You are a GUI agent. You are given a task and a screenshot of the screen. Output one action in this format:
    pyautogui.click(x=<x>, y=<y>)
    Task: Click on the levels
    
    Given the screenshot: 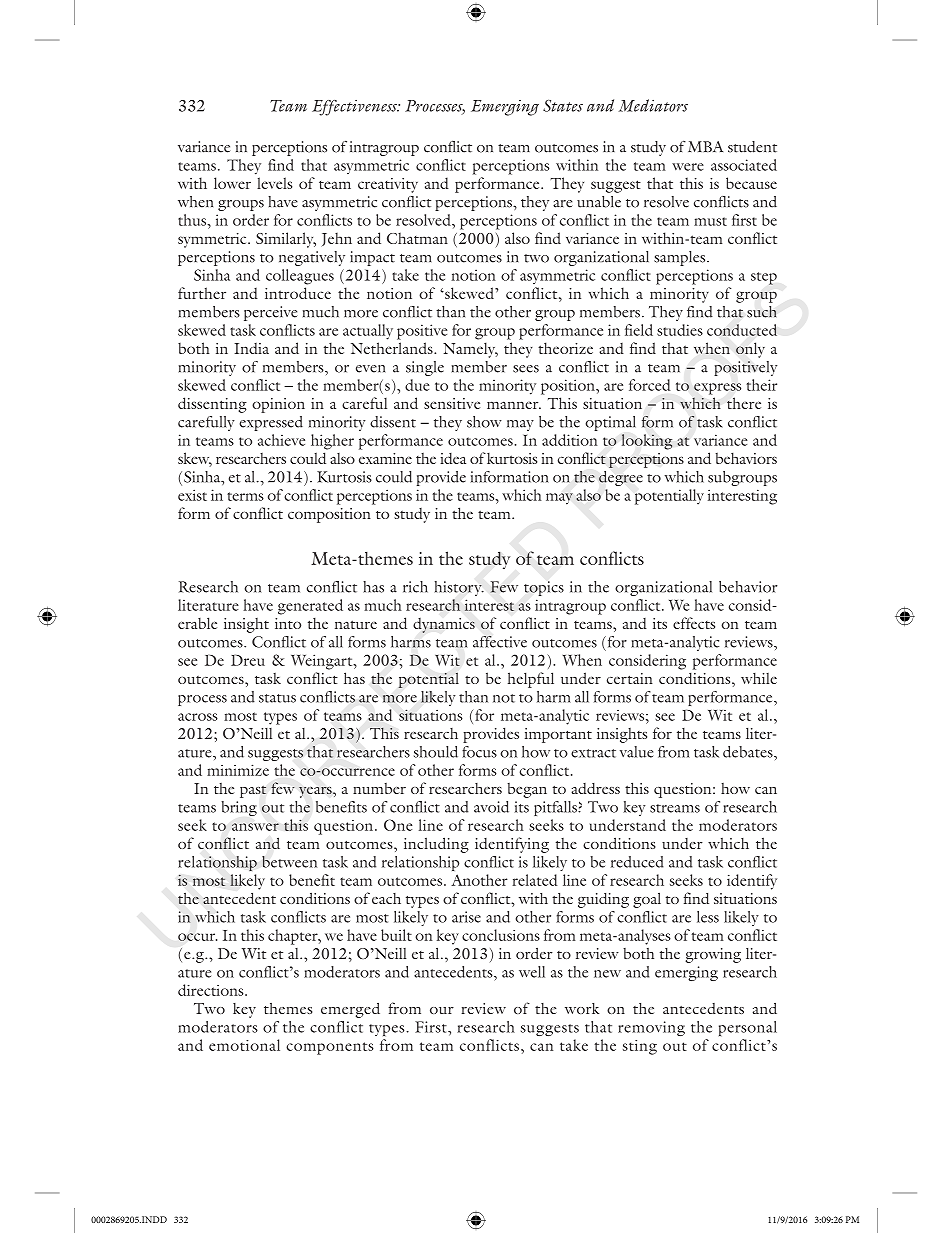 What is the action you would take?
    pyautogui.click(x=274, y=183)
